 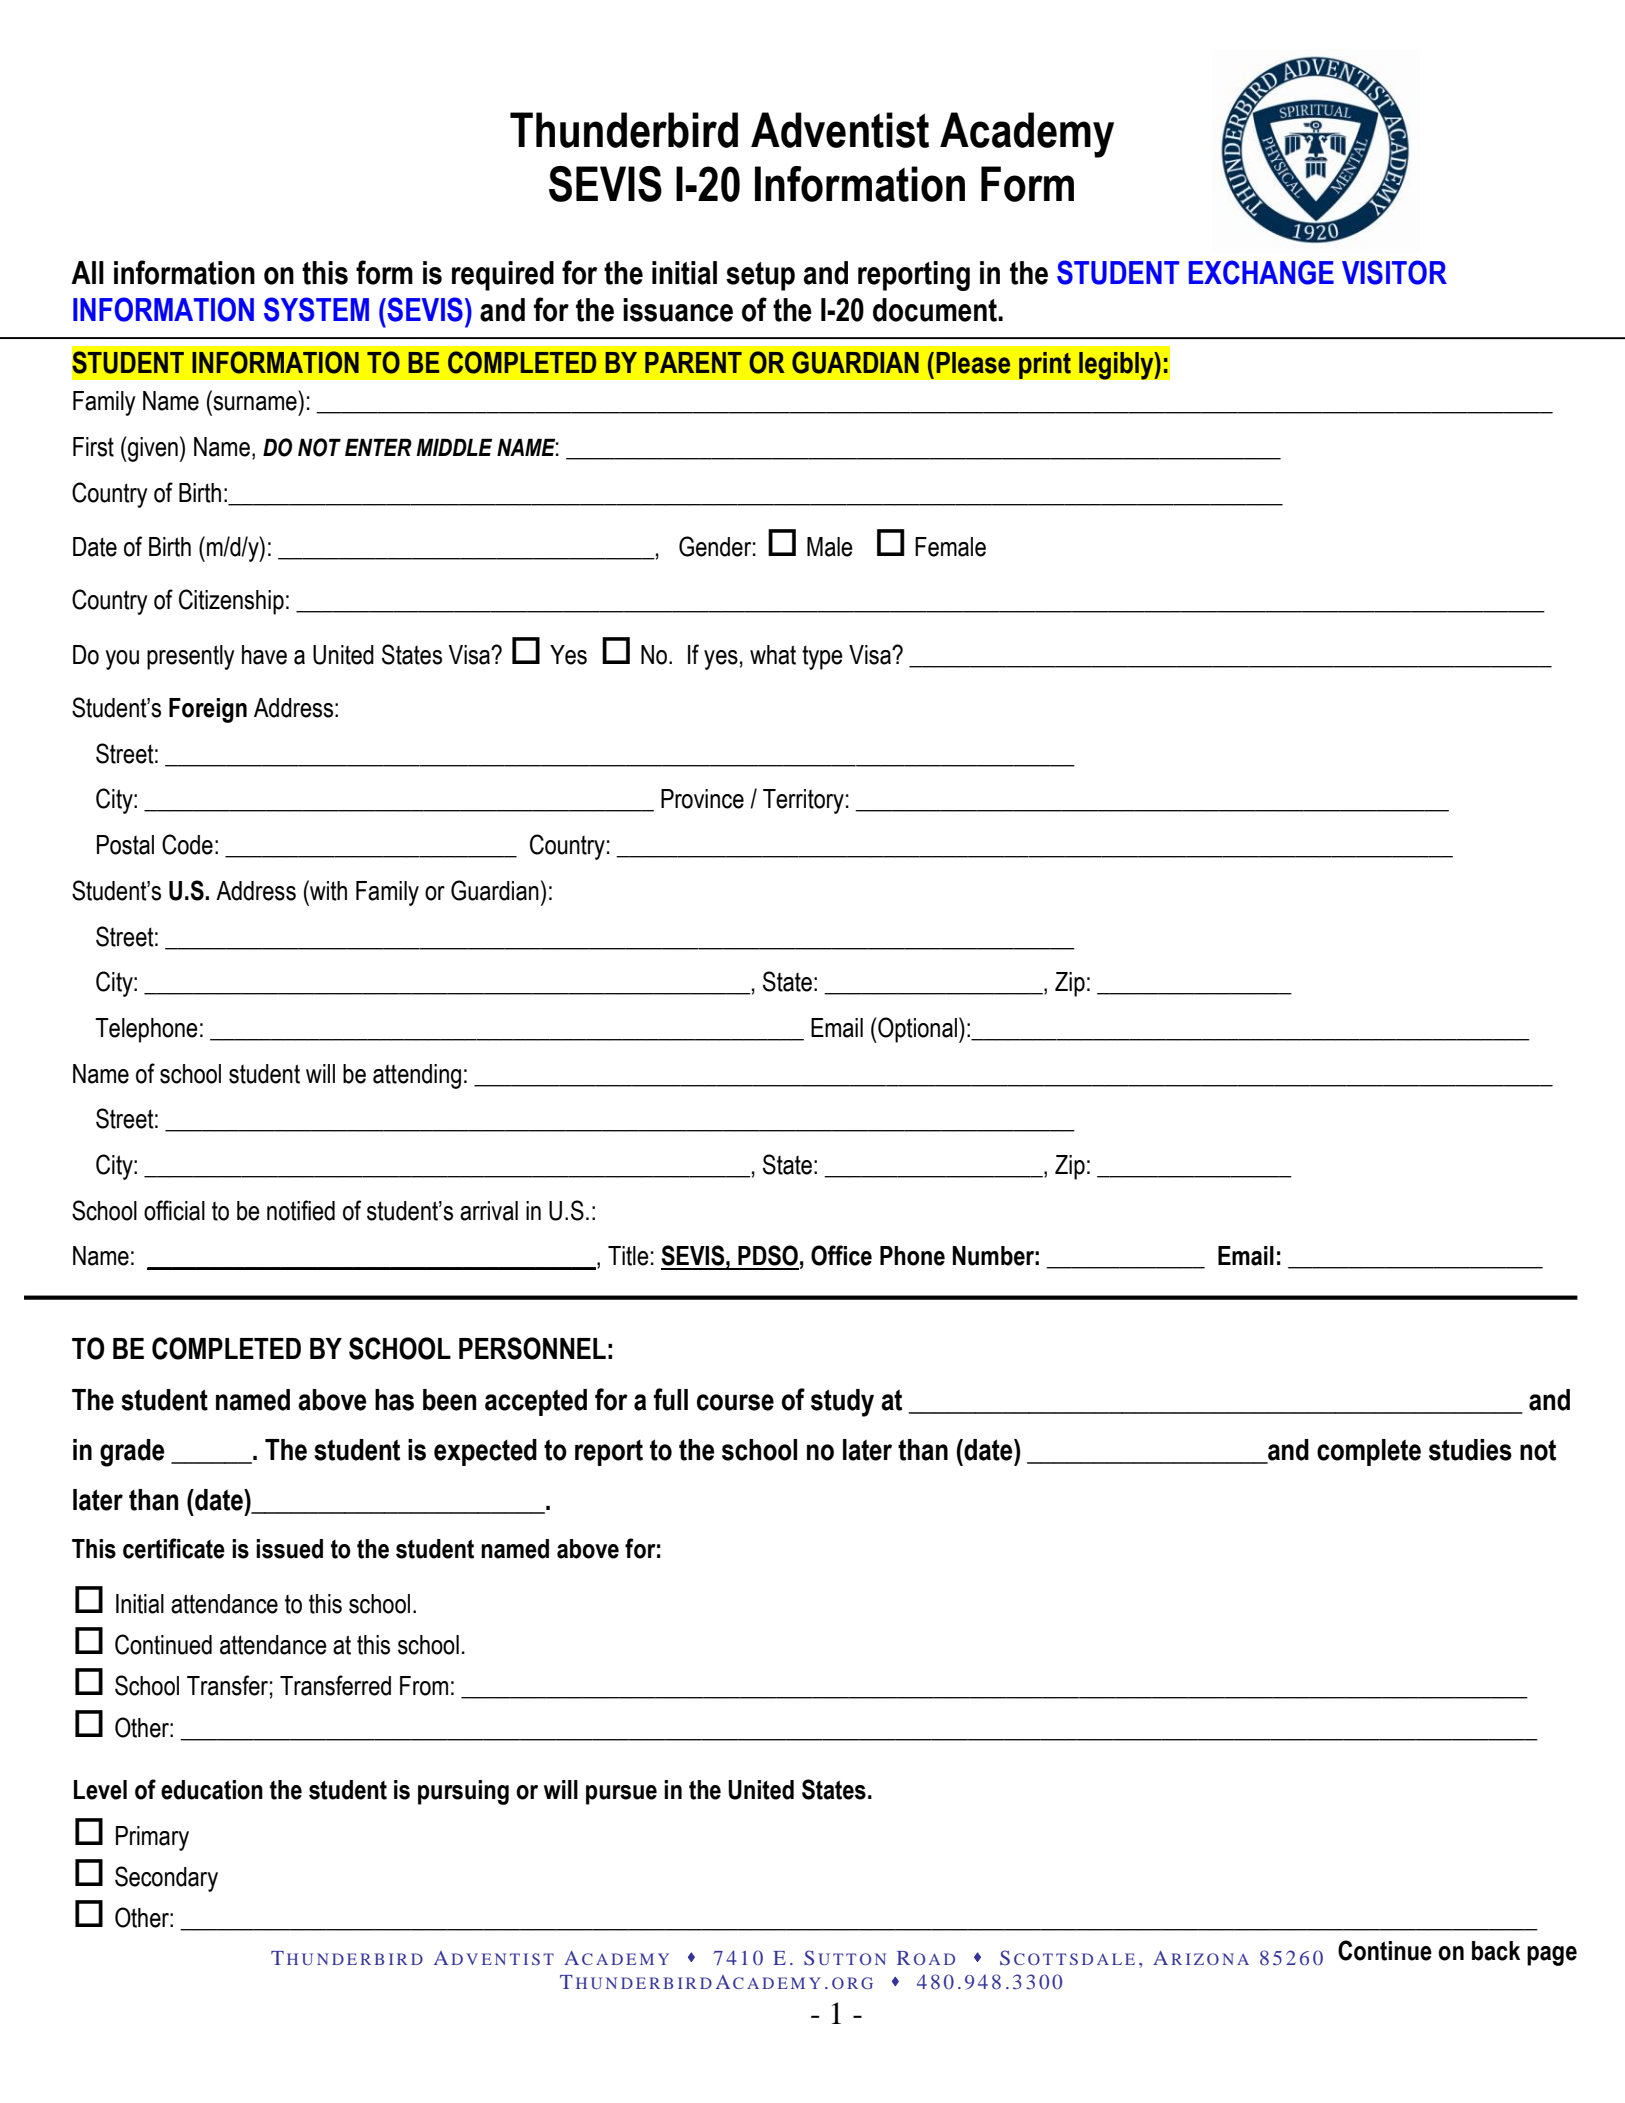 I want to click on Citizenship, so click(x=231, y=602).
